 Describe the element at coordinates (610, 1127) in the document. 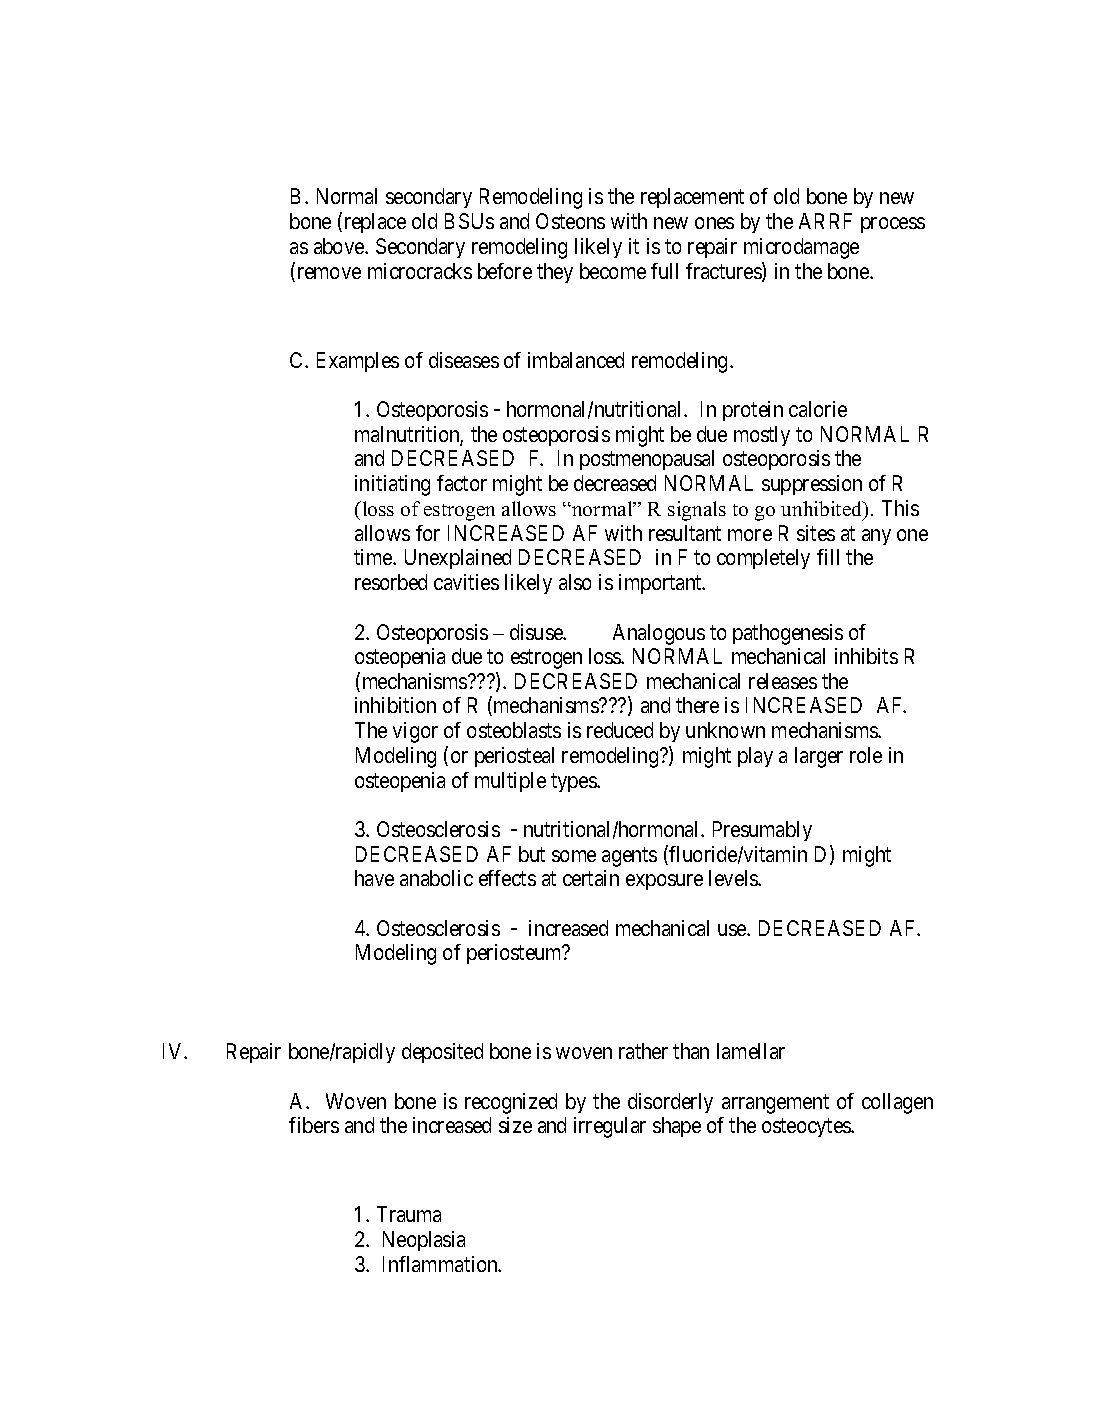

I see `irregular` at that location.
